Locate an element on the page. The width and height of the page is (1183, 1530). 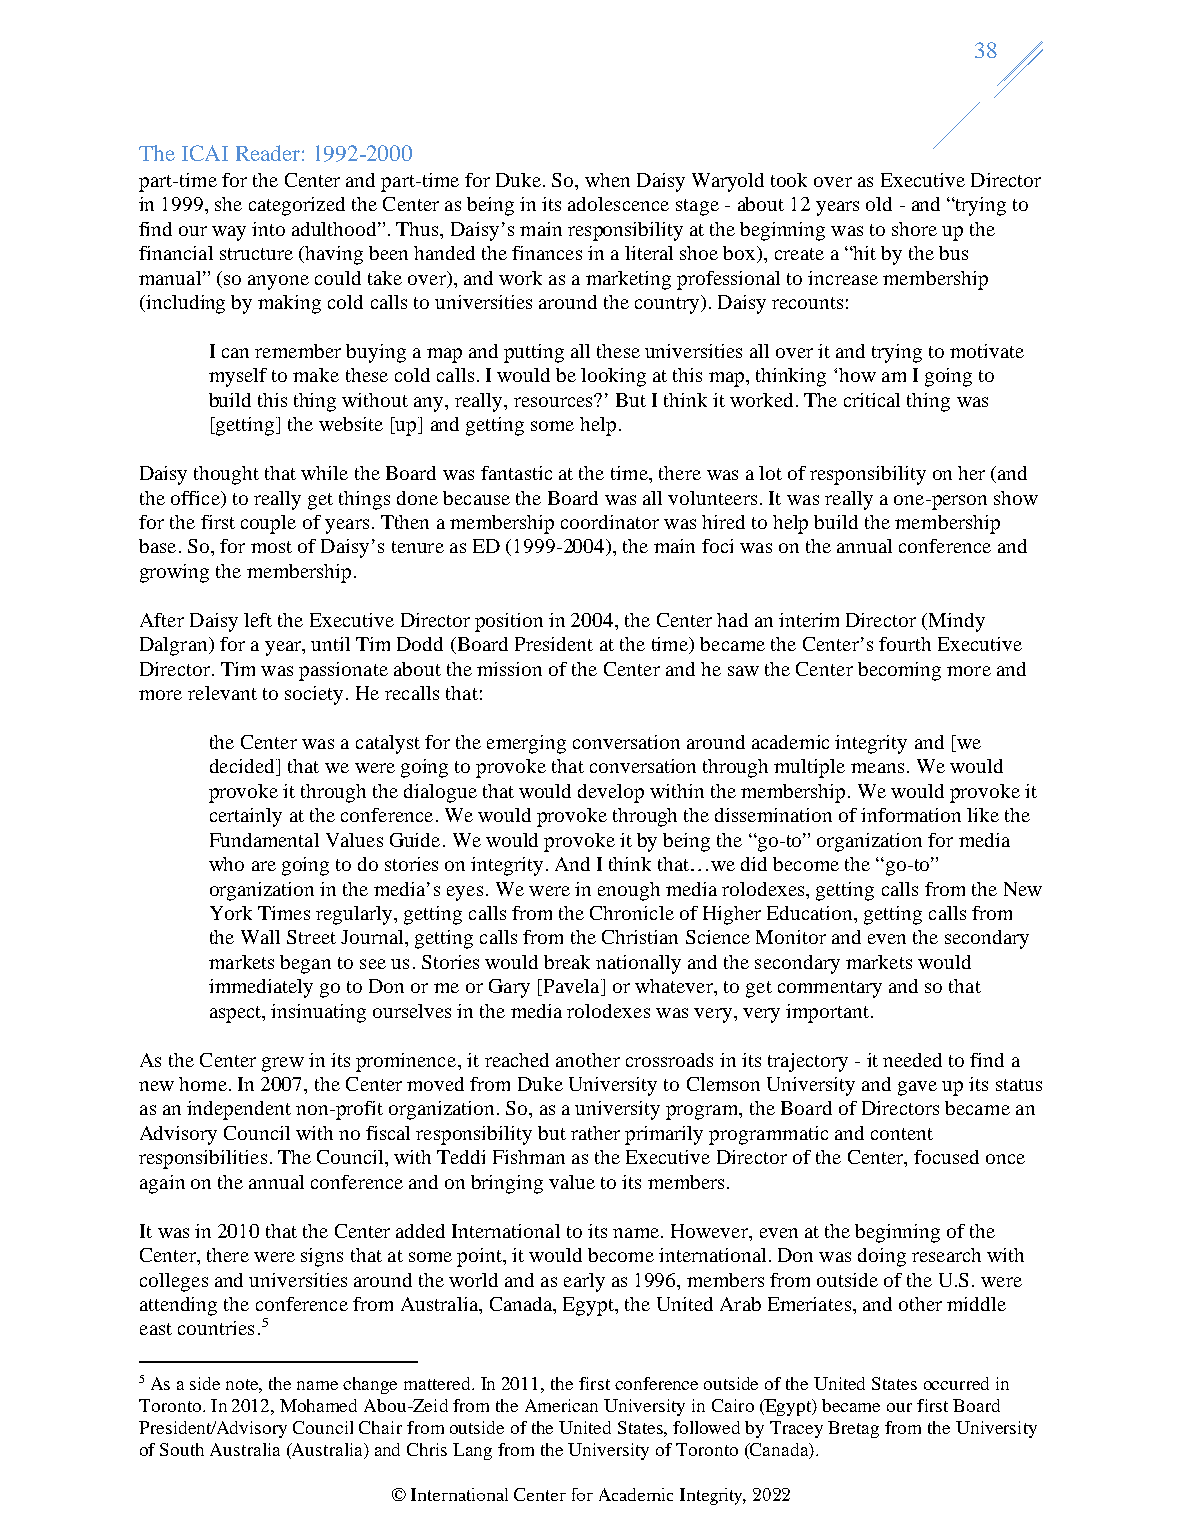
mission is located at coordinates (509, 669).
